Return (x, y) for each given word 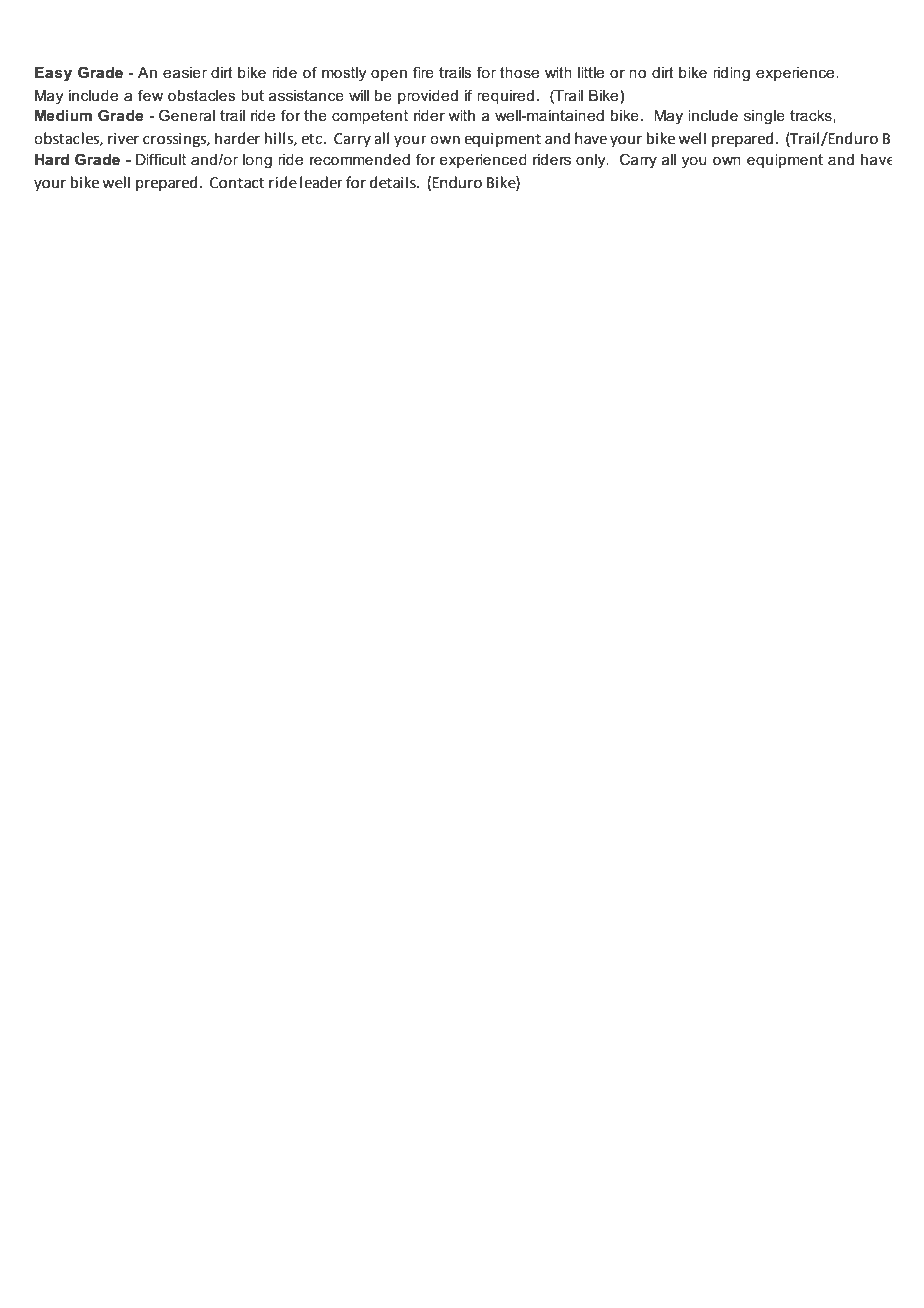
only (592, 161)
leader (321, 182)
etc (311, 139)
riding (731, 74)
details (394, 182)
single (764, 117)
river (123, 139)
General (187, 115)
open (389, 75)
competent (370, 117)
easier (185, 72)
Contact (237, 183)
